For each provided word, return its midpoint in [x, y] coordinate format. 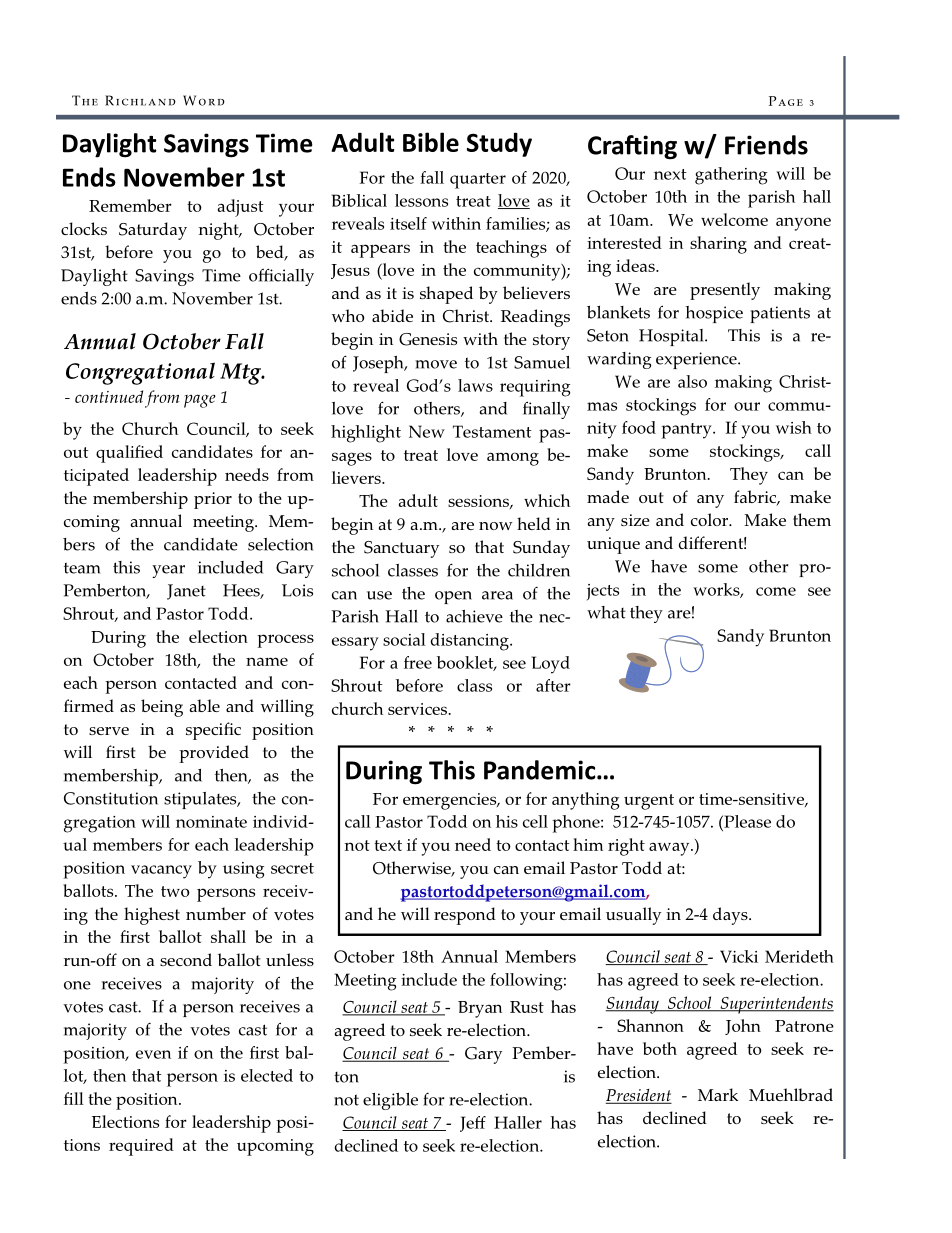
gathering [731, 176]
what [606, 612]
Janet [186, 592]
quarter [478, 181]
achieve [474, 616]
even [153, 1054]
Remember [130, 205]
